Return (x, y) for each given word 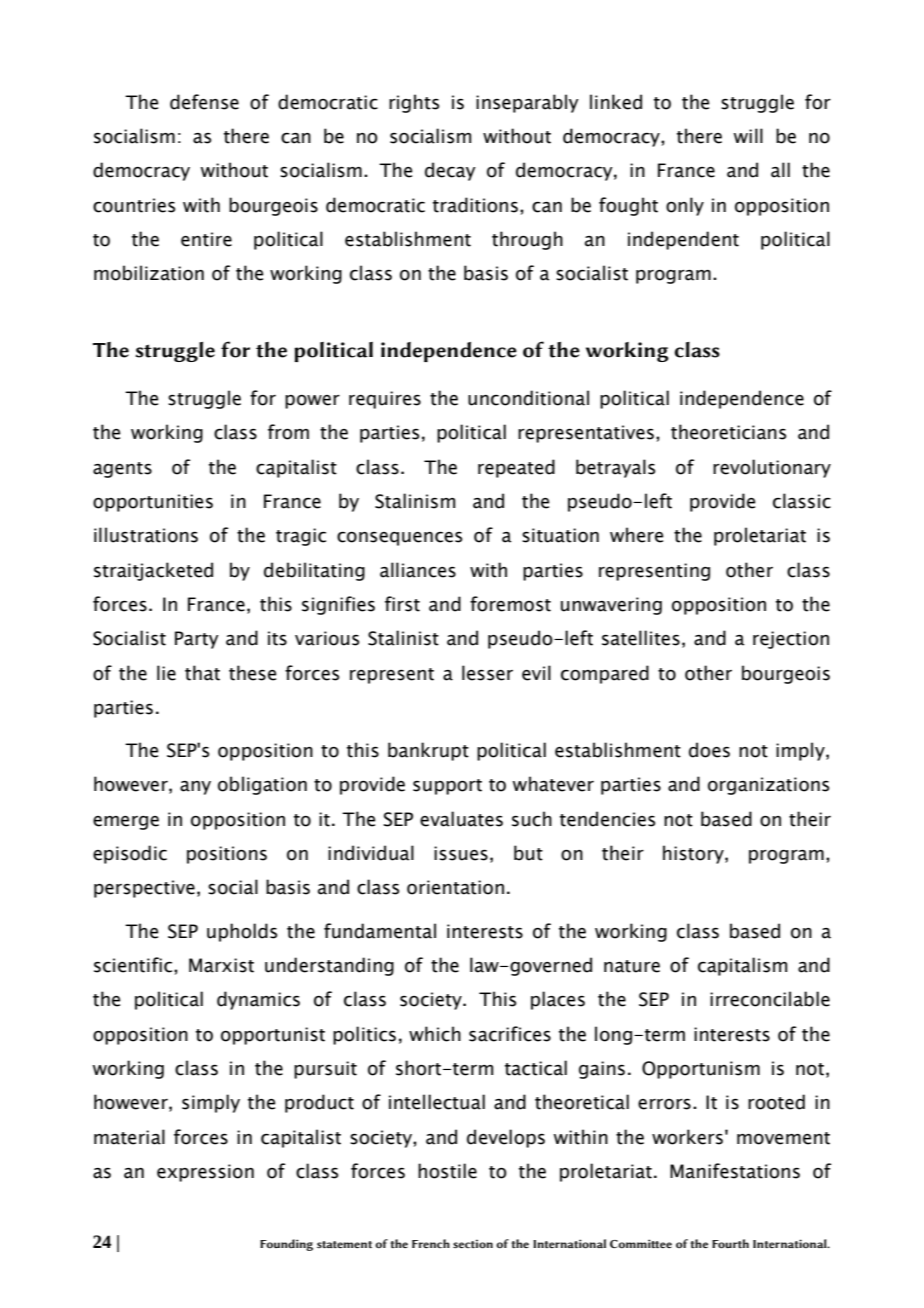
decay (450, 171)
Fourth (730, 1243)
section (473, 1243)
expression (205, 1173)
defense (204, 102)
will (748, 135)
